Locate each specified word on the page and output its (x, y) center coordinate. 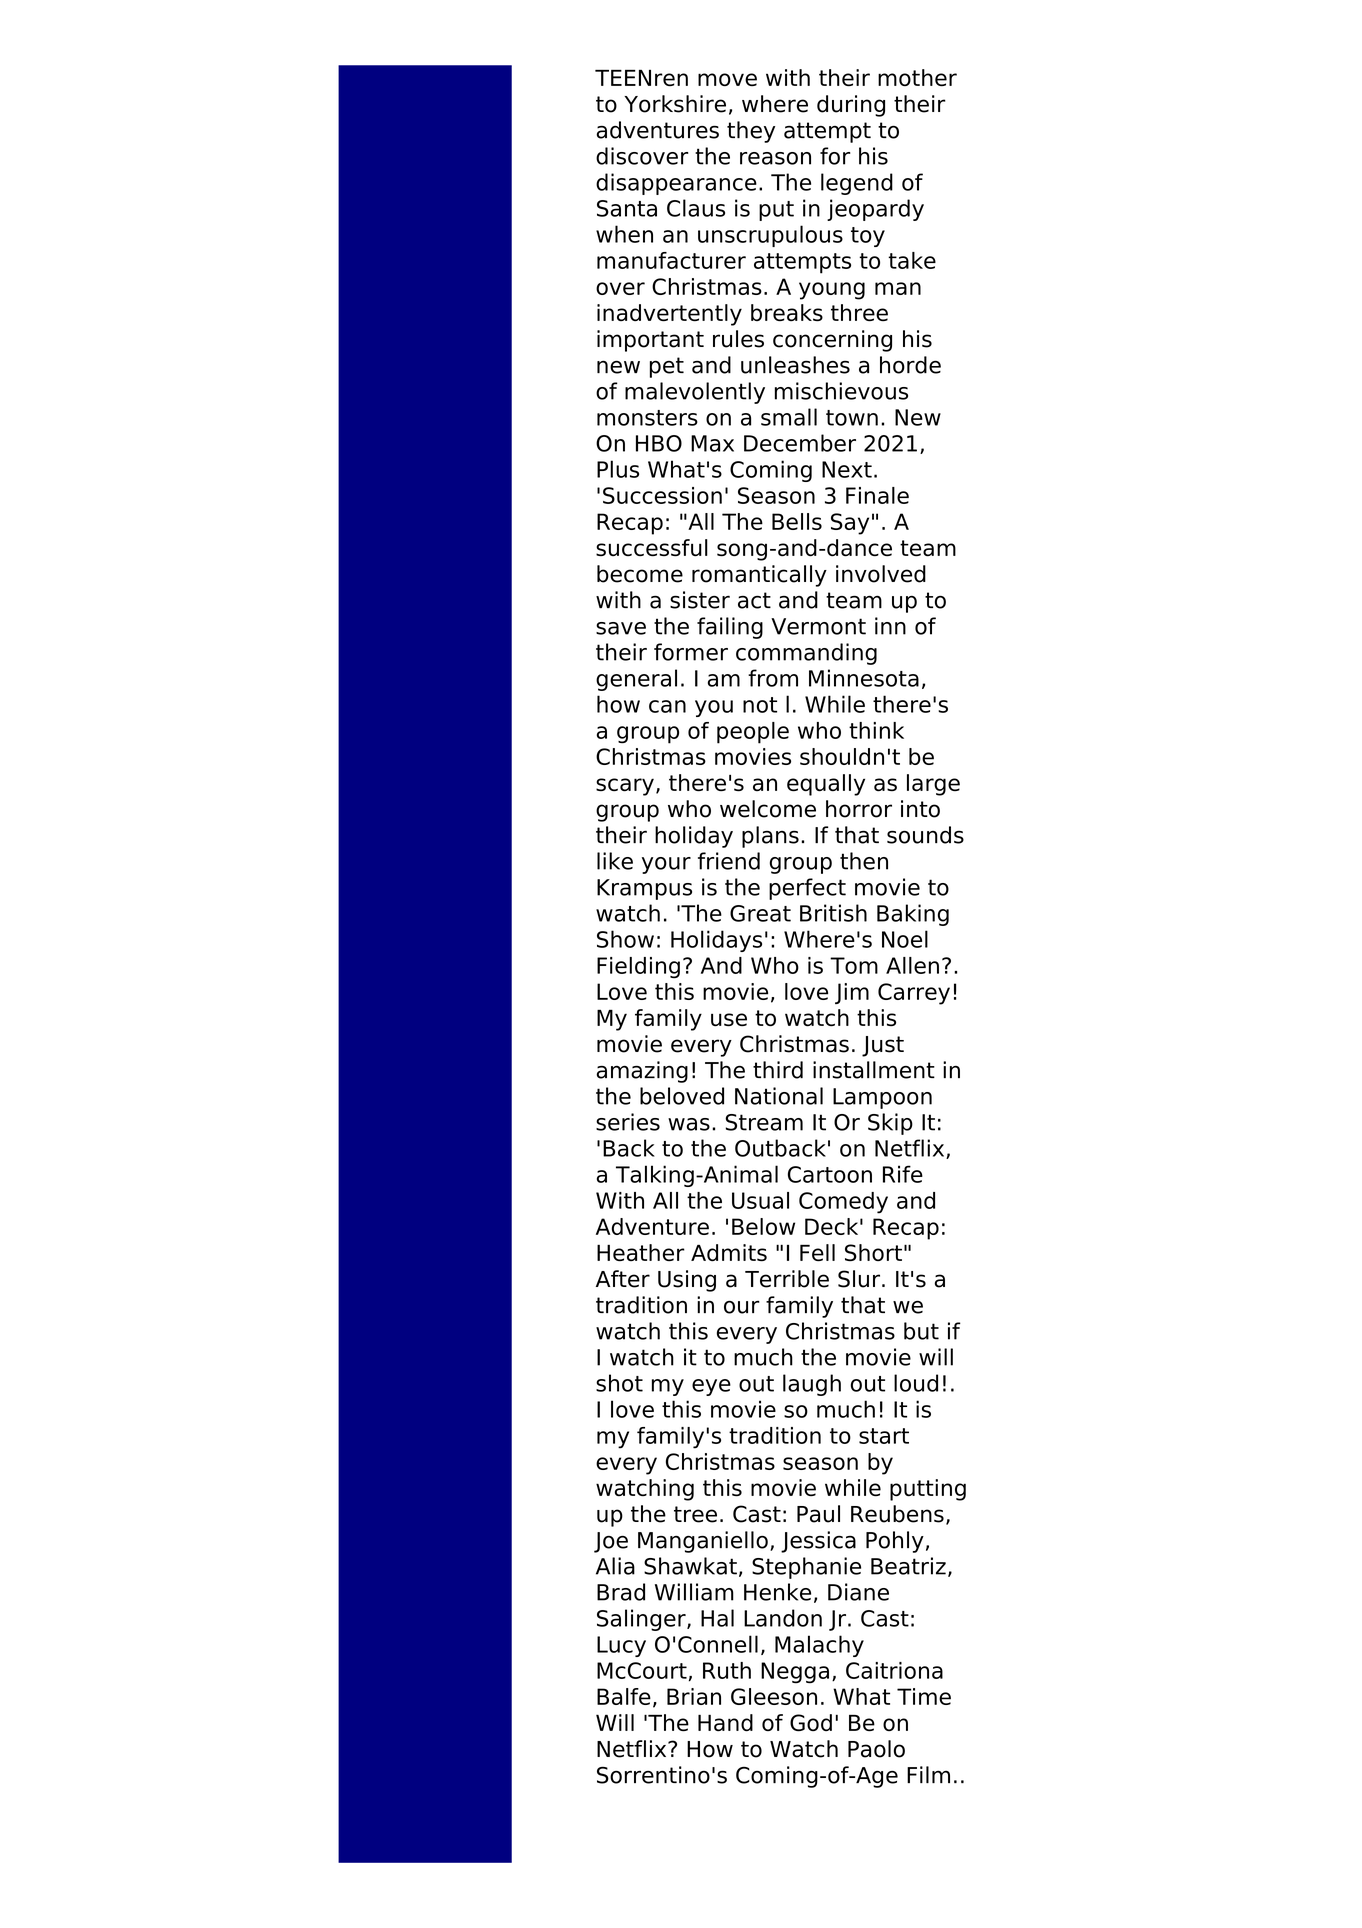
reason (775, 158)
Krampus (644, 889)
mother (917, 78)
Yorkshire (675, 104)
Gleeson (774, 1696)
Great (760, 913)
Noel (905, 939)
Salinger (642, 1620)
